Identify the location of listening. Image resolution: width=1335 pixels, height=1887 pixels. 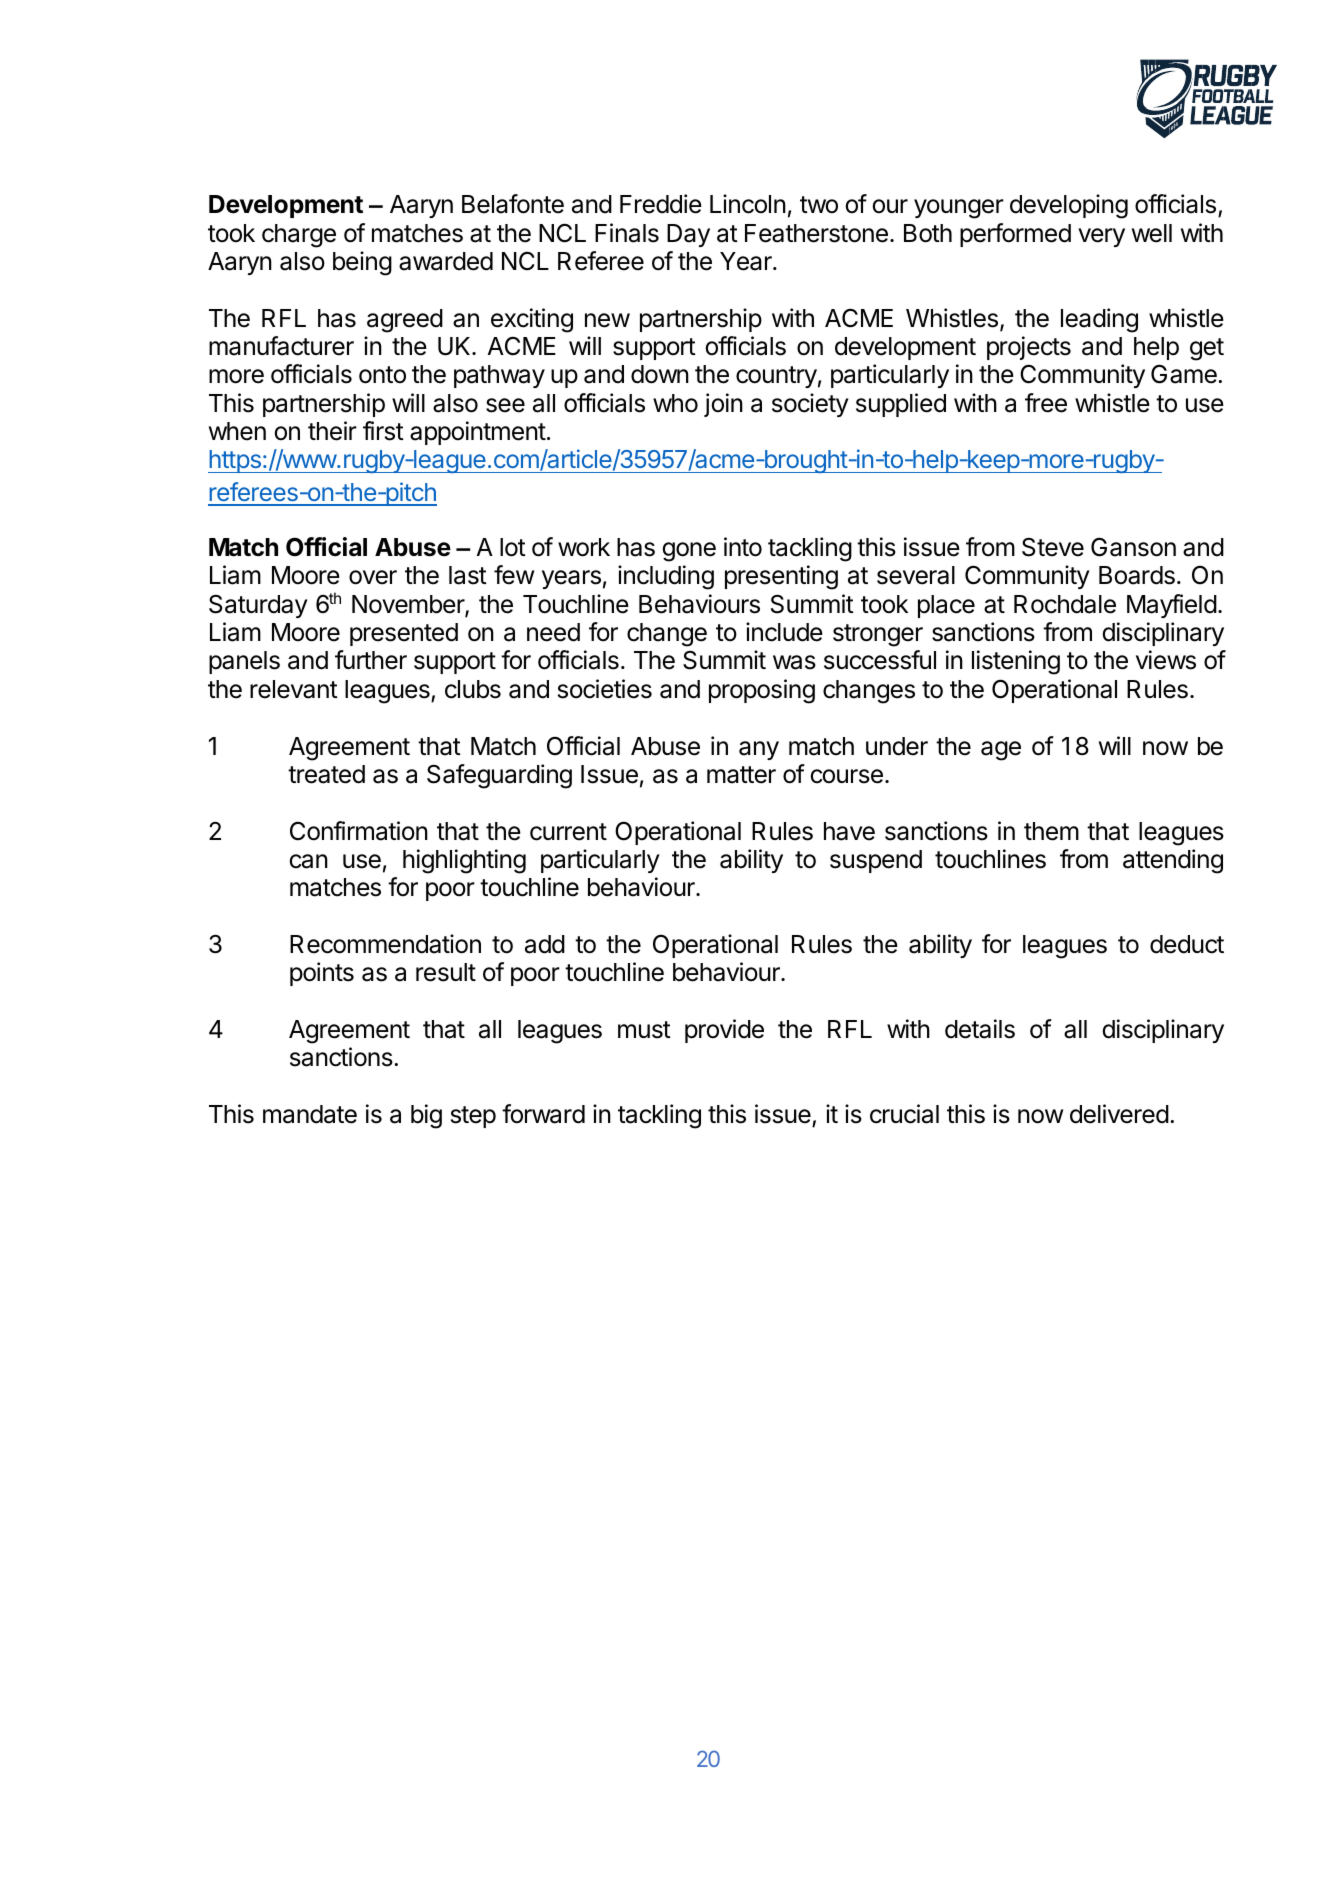
(1016, 662).
